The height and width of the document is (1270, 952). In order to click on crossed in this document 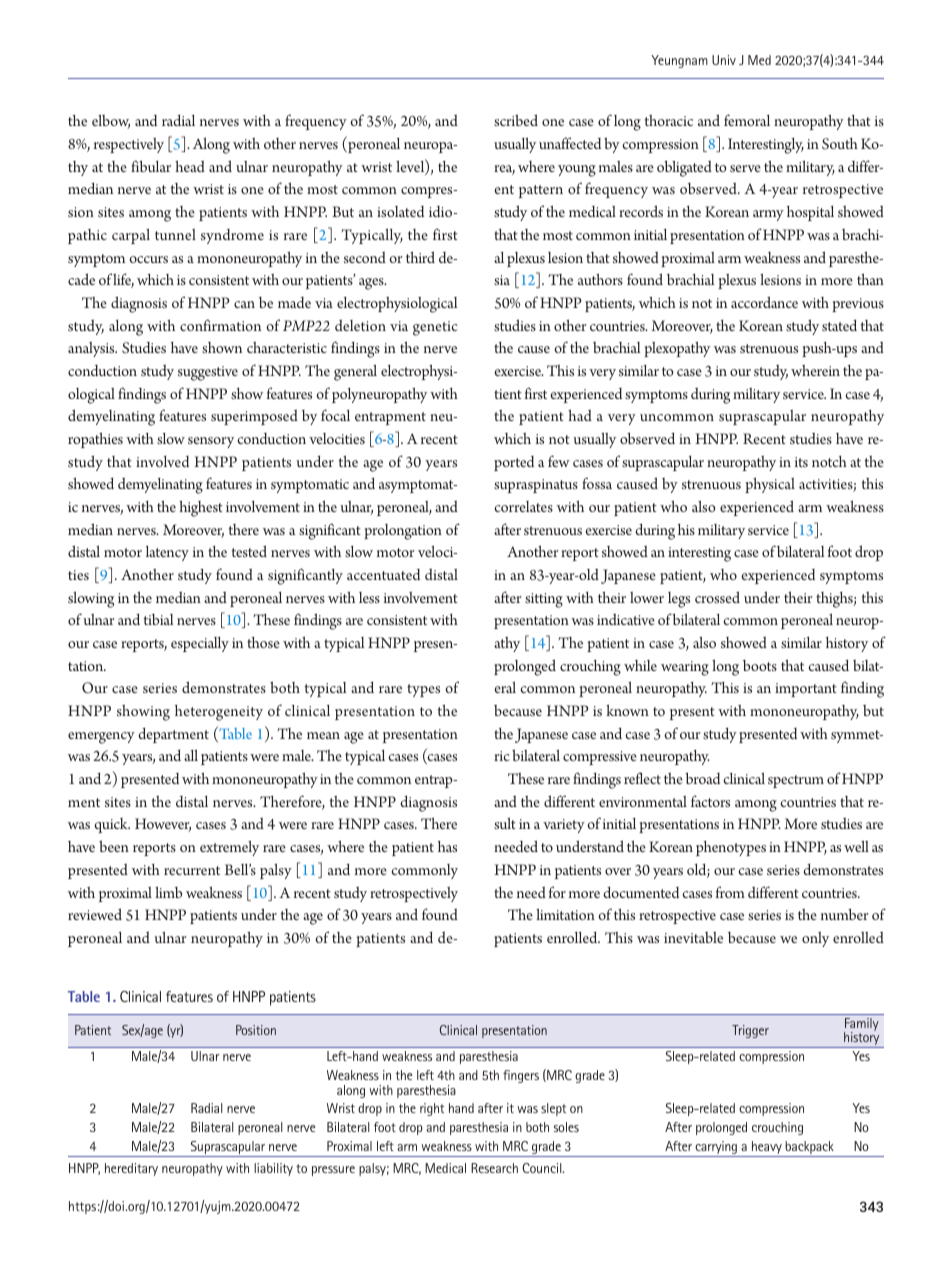, I will do `click(717, 597)`.
